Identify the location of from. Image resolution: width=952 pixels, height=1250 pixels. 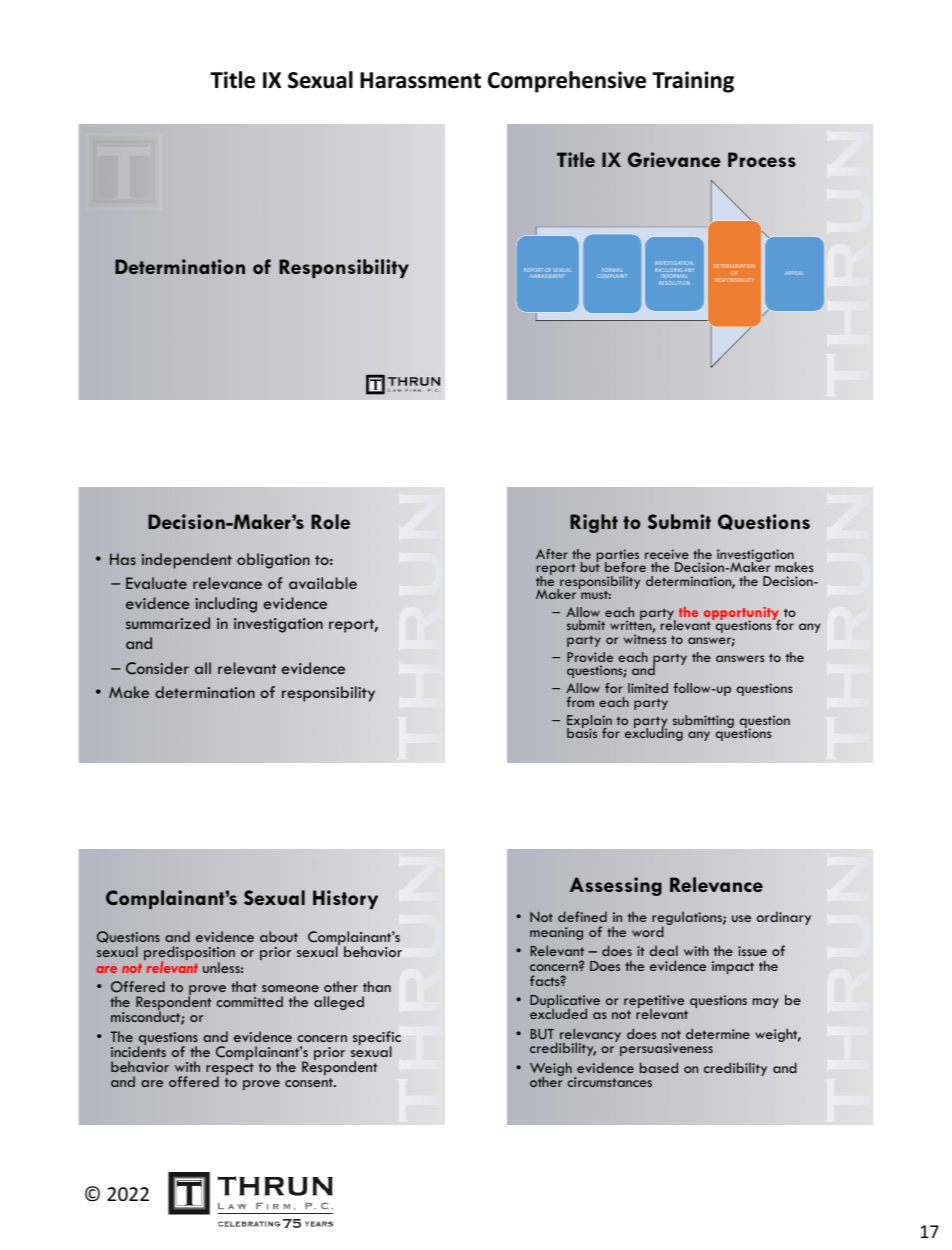
(580, 702).
